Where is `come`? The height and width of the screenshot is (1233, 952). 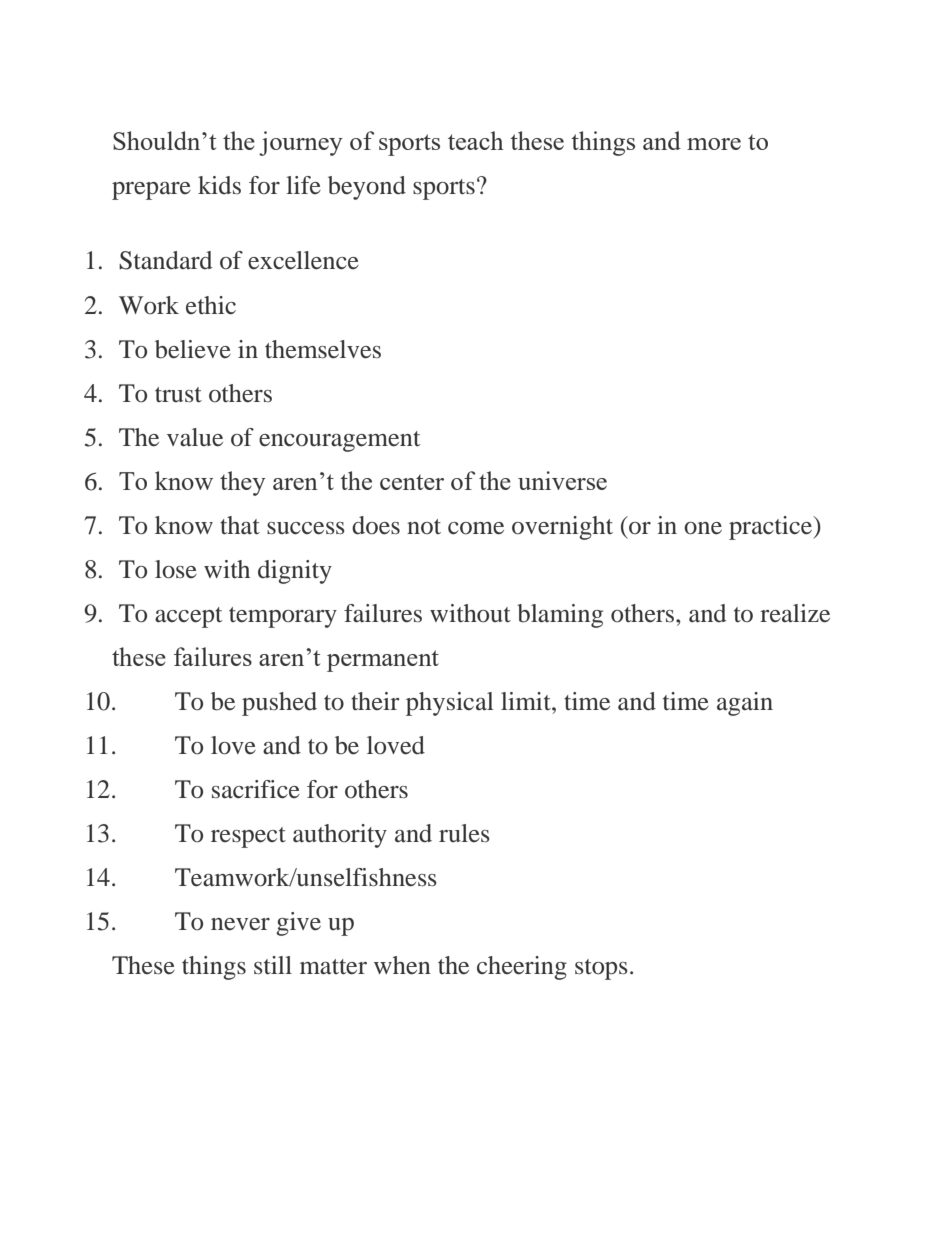 come is located at coordinates (476, 528).
